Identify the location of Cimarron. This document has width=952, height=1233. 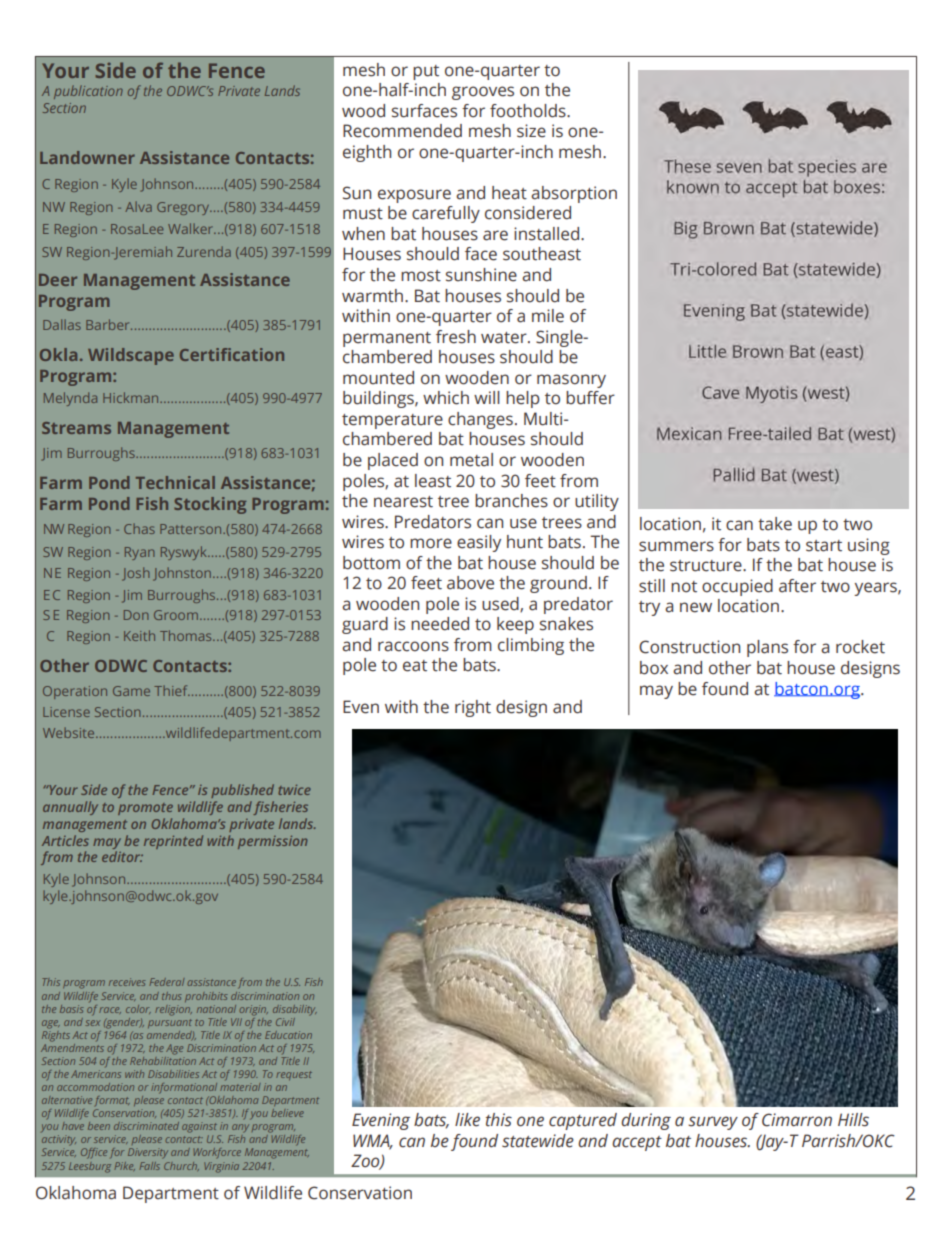
(797, 1120).
